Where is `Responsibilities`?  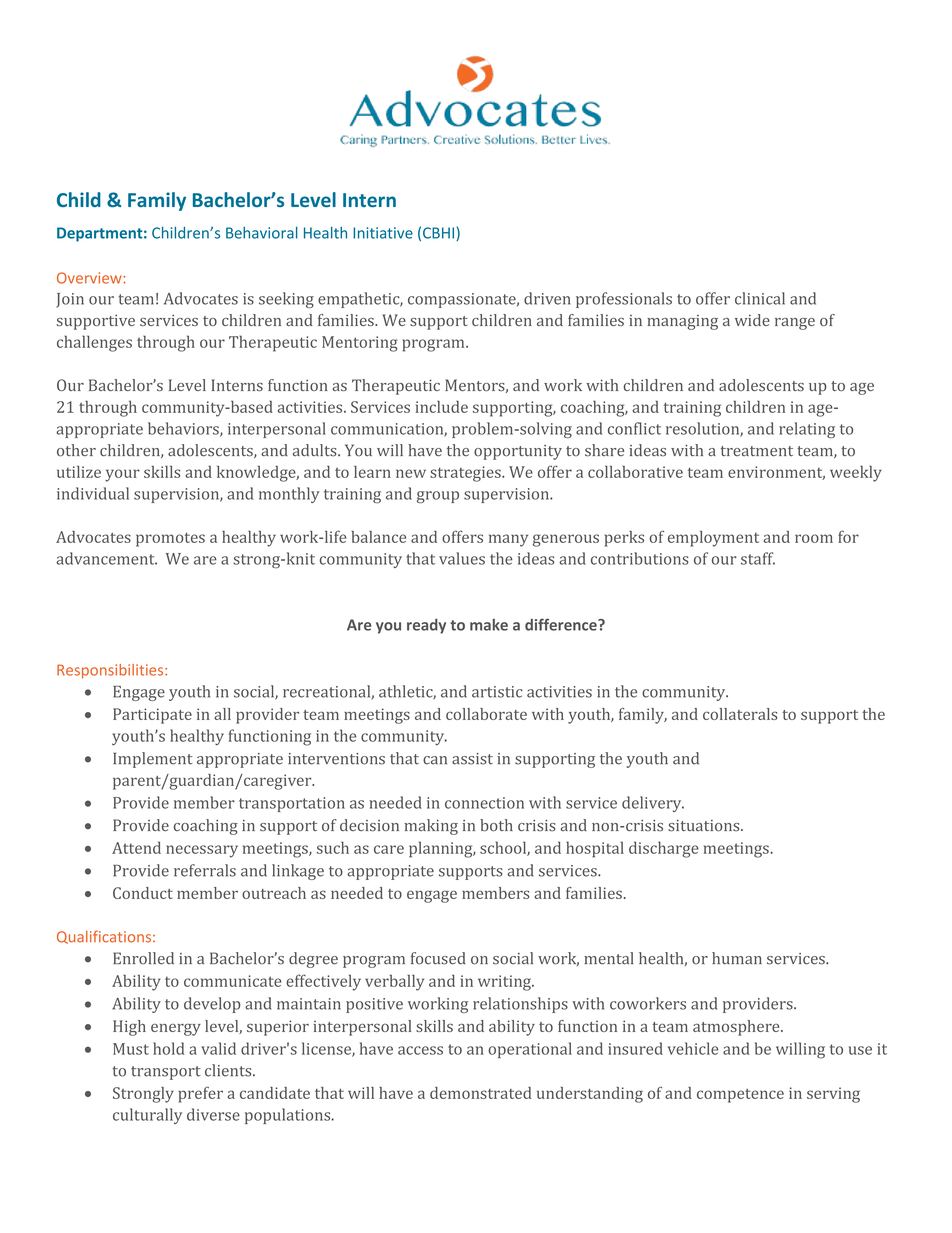 Responsibilities is located at coordinates (111, 671).
